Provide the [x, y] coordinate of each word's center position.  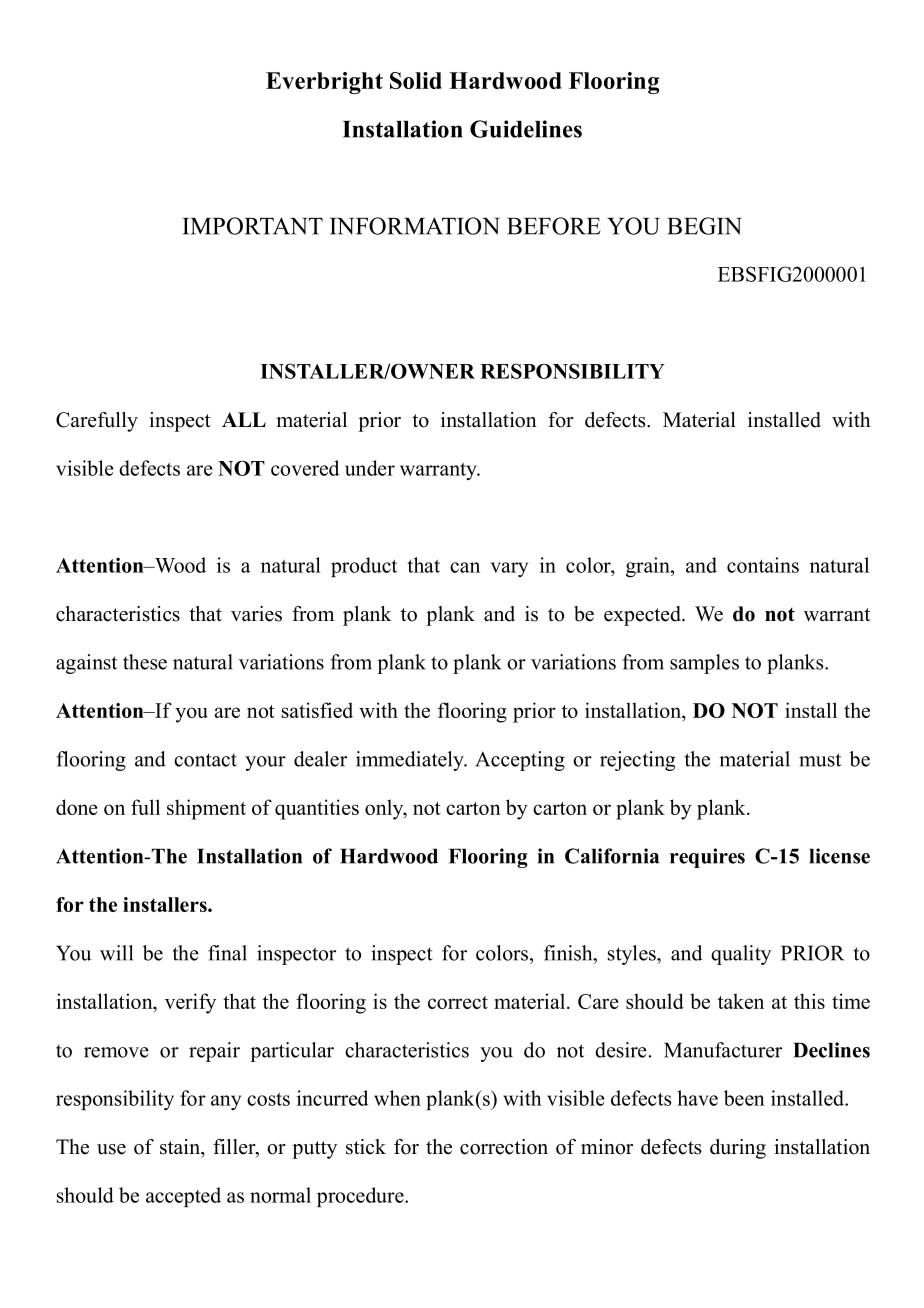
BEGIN [704, 226]
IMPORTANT [253, 226]
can [465, 567]
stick [366, 1147]
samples [704, 664]
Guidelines [526, 129]
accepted [183, 1197]
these [145, 662]
